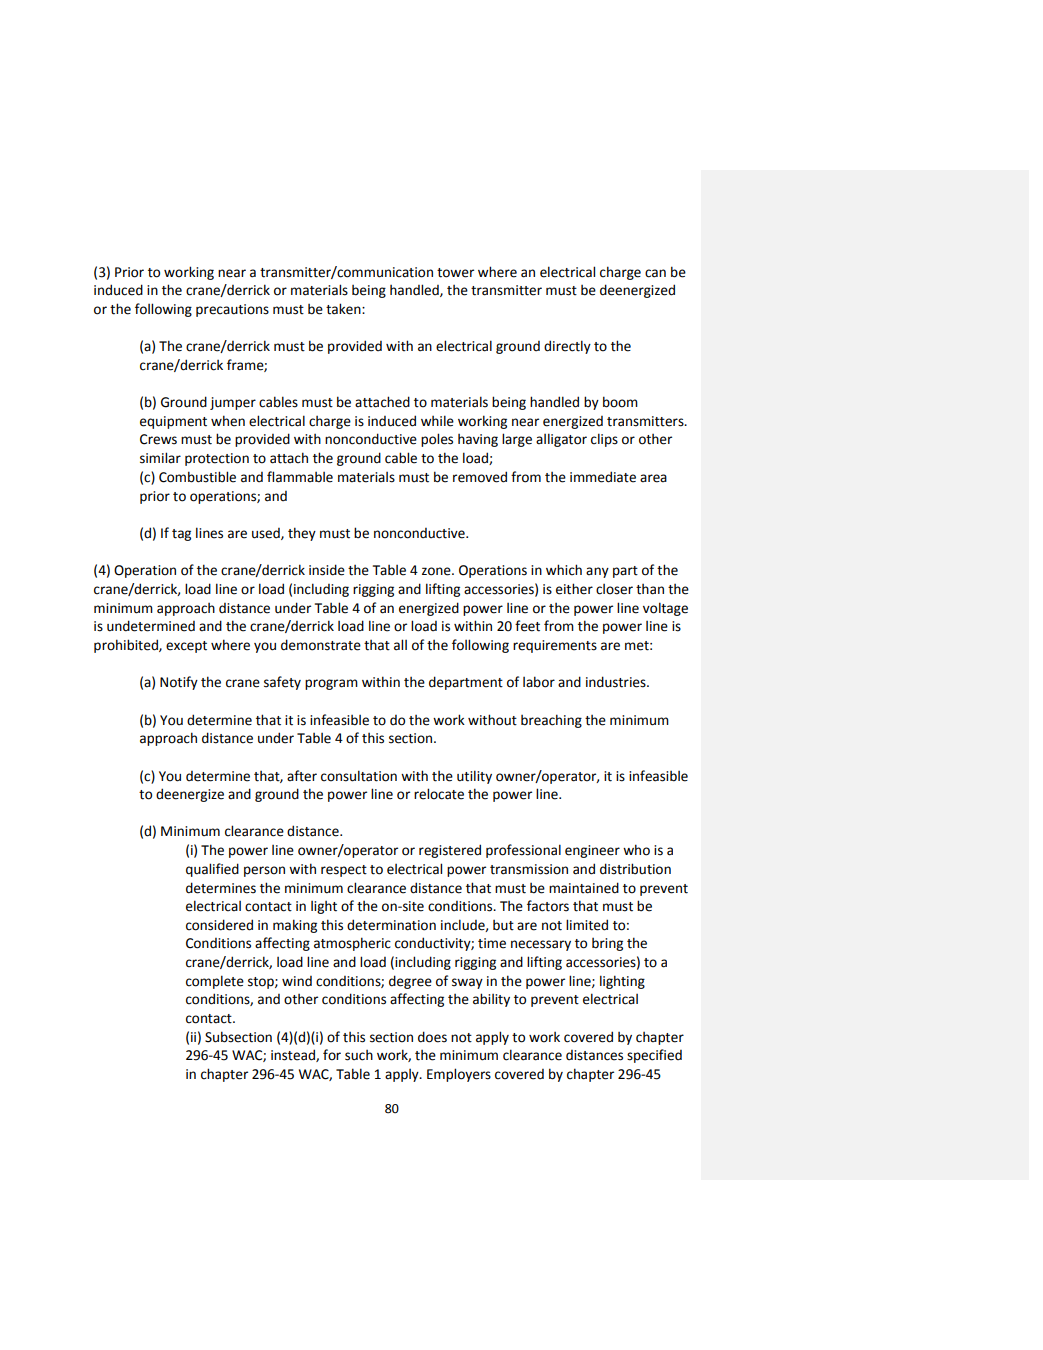  Describe the element at coordinates (212, 870) in the screenshot. I see `qualified` at that location.
